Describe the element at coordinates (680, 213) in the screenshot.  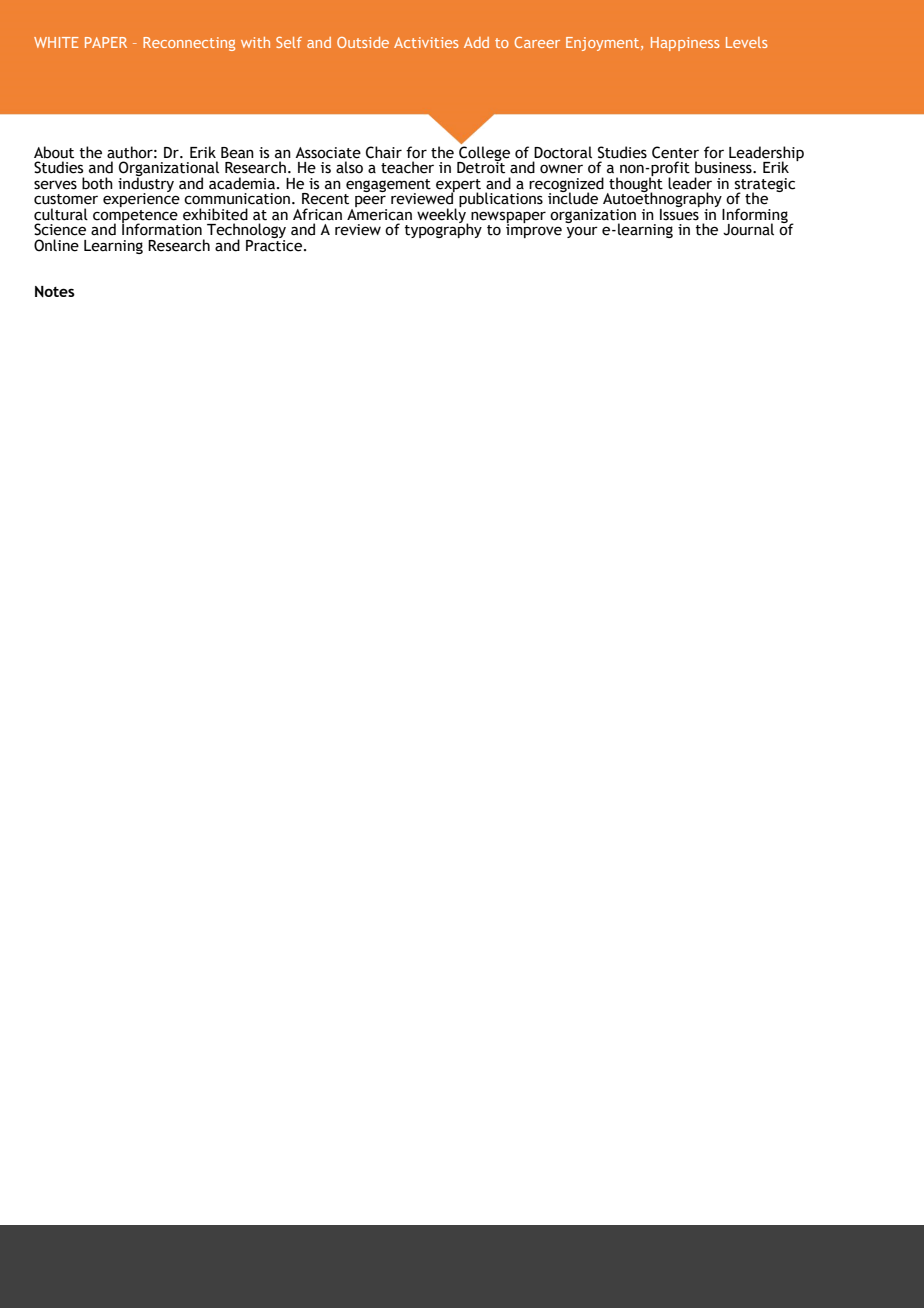
I see `Issues` at that location.
